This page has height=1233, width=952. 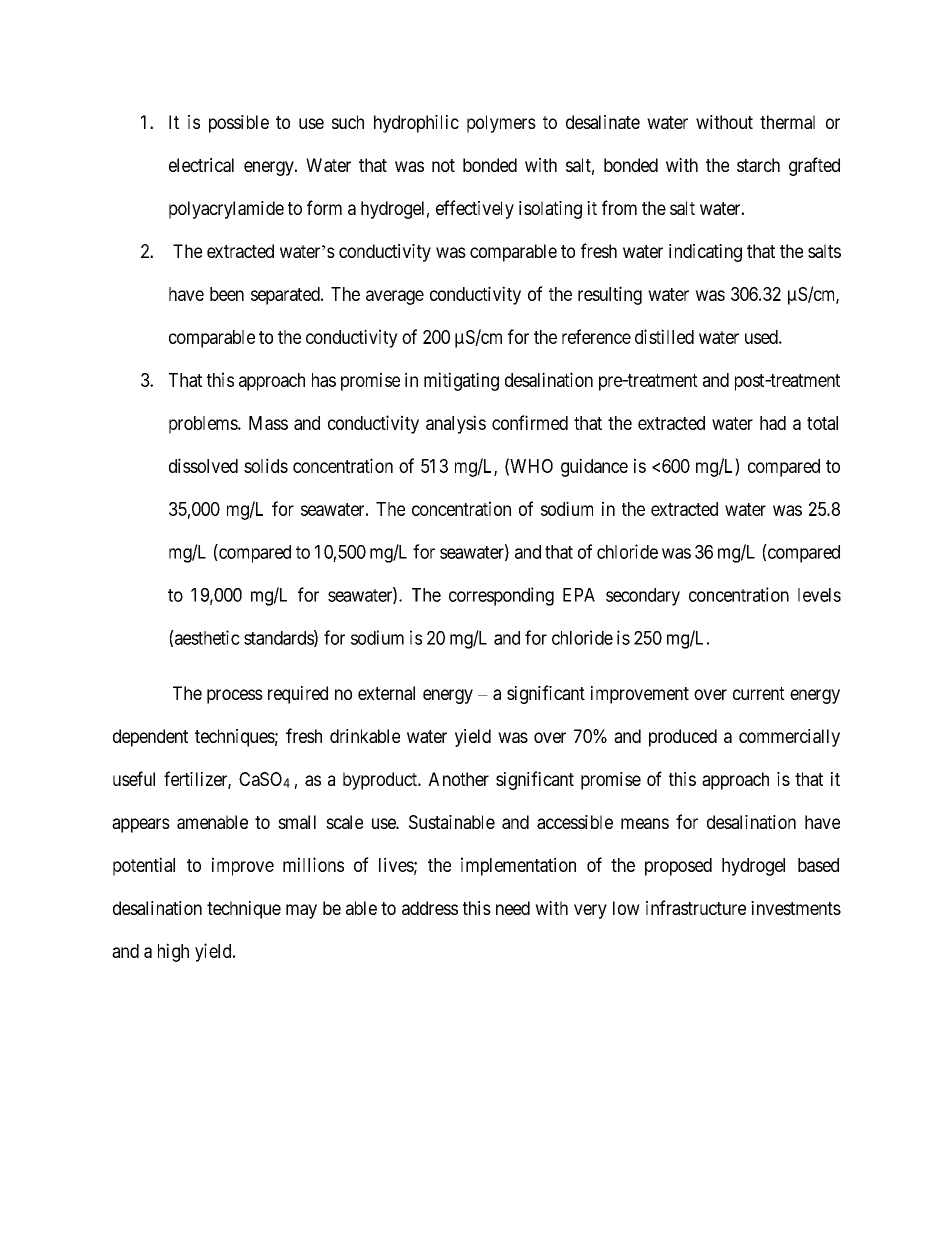 What do you see at coordinates (173, 952) in the page?
I see `high` at bounding box center [173, 952].
